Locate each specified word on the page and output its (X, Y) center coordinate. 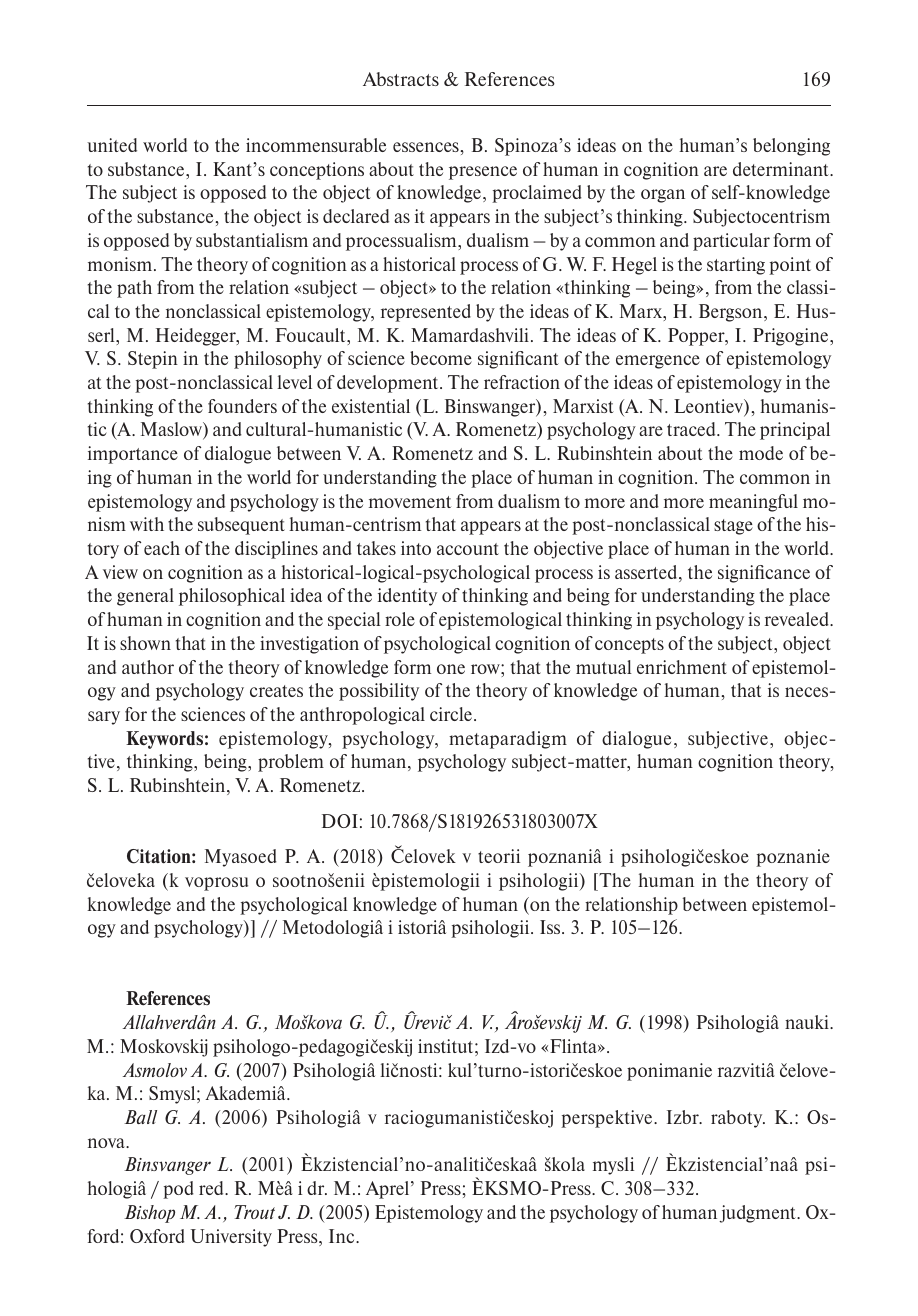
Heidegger (197, 337)
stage (733, 527)
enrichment (682, 667)
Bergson (732, 313)
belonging (791, 147)
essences (427, 147)
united (112, 145)
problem (291, 763)
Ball (140, 1117)
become (441, 358)
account (468, 549)
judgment (759, 1214)
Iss (551, 927)
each (162, 548)
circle (451, 714)
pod (178, 1190)
